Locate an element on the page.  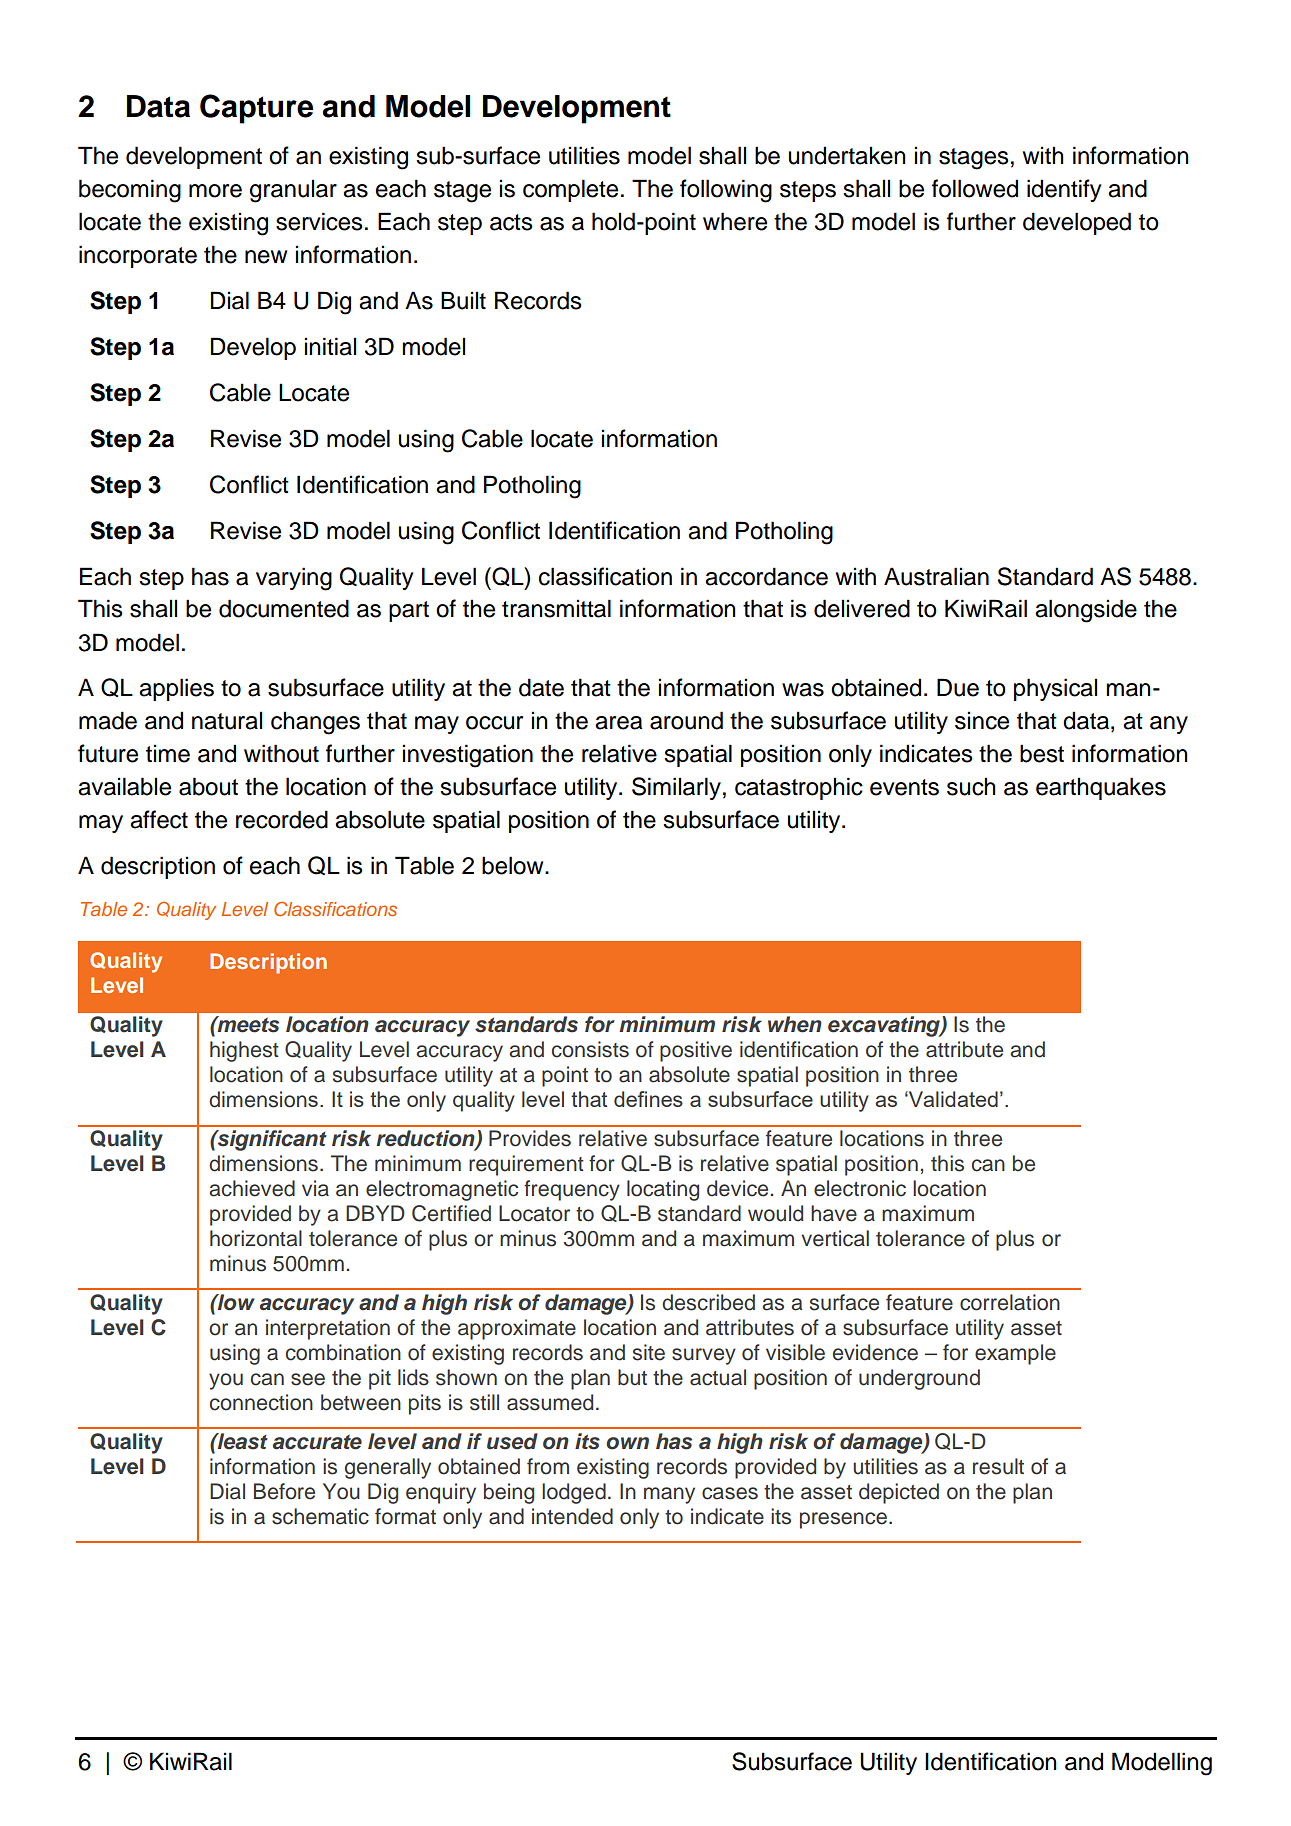
varying is located at coordinates (294, 579).
